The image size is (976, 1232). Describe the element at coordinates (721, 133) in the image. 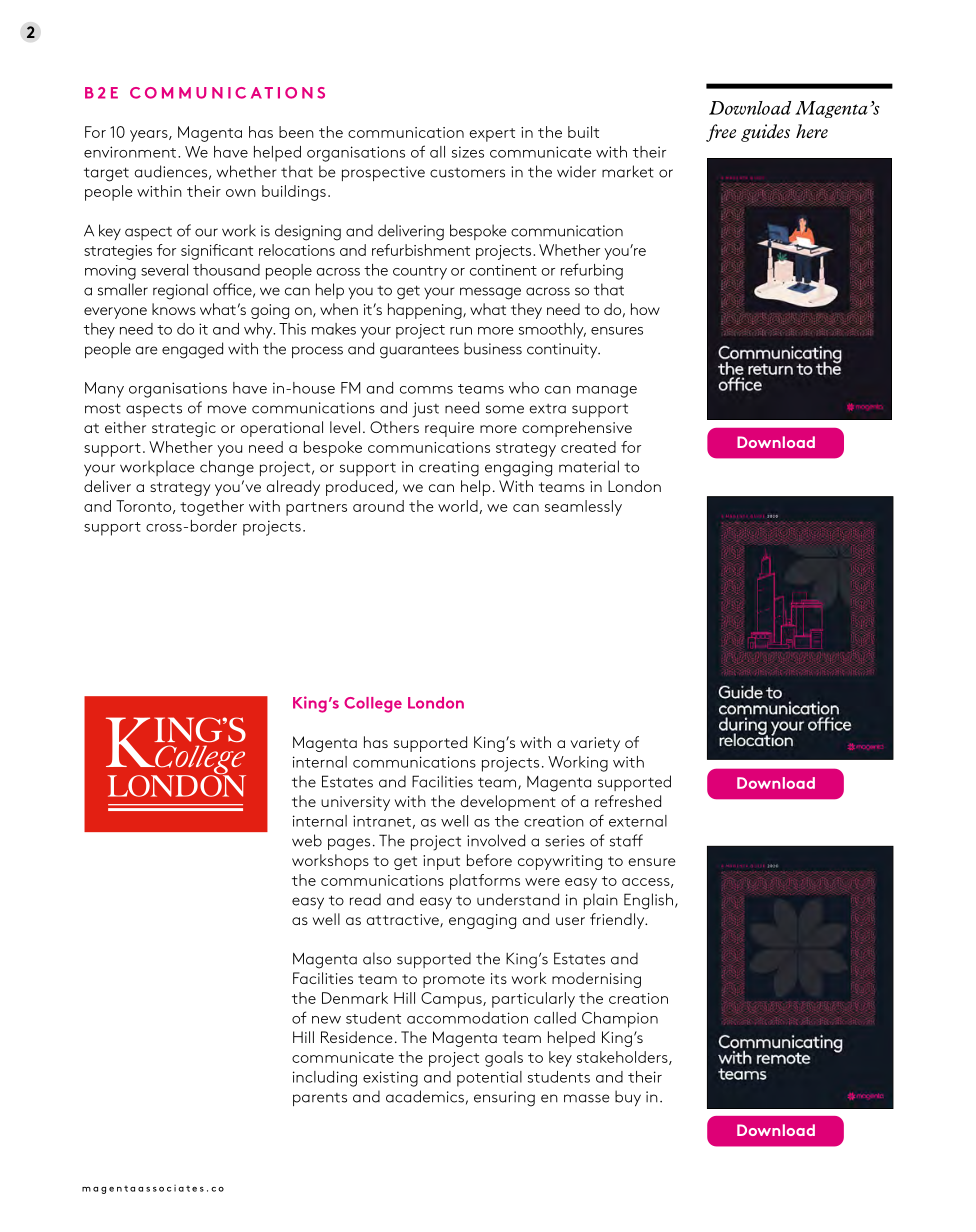

I see `free` at that location.
